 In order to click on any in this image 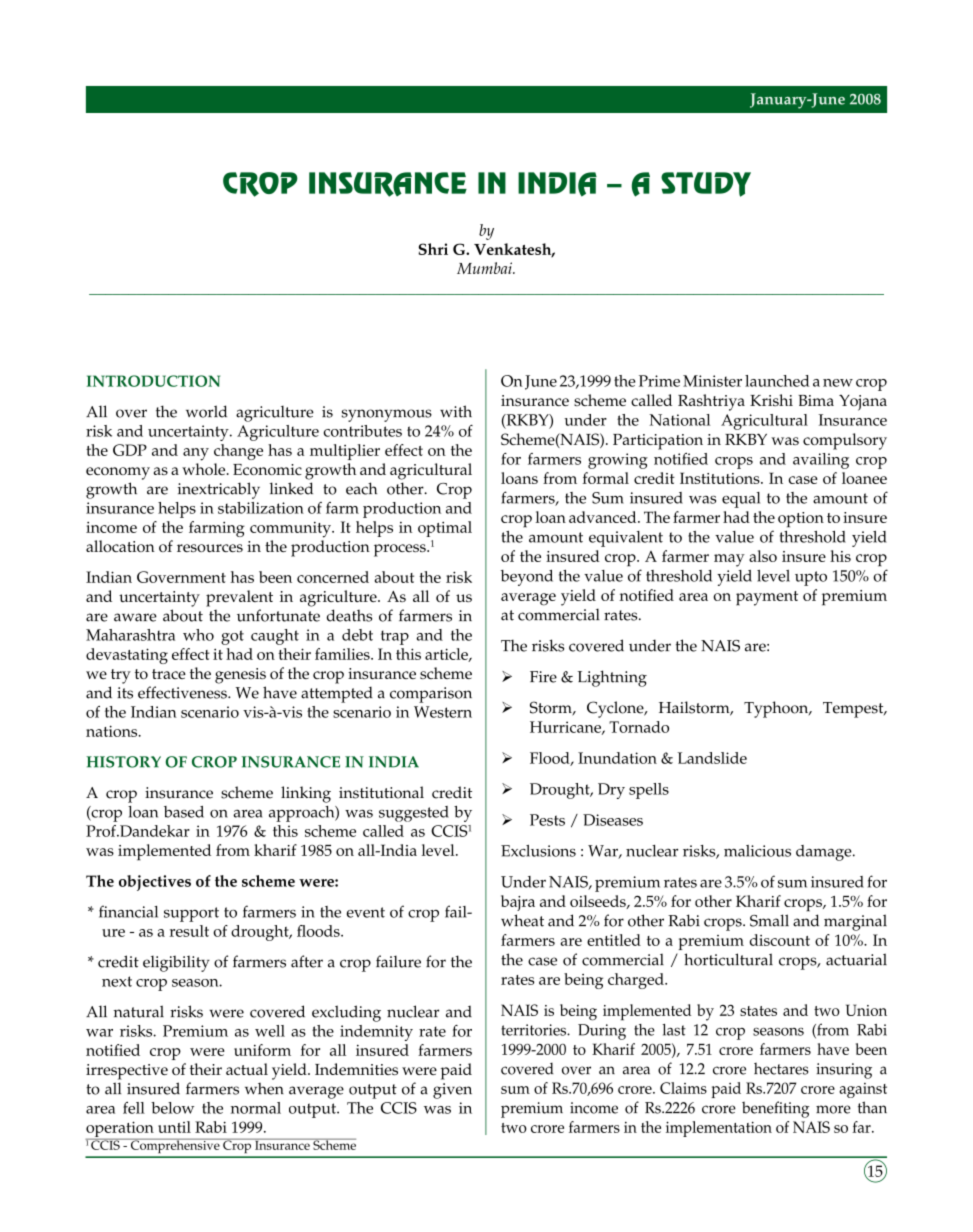, I will do `click(196, 454)`.
